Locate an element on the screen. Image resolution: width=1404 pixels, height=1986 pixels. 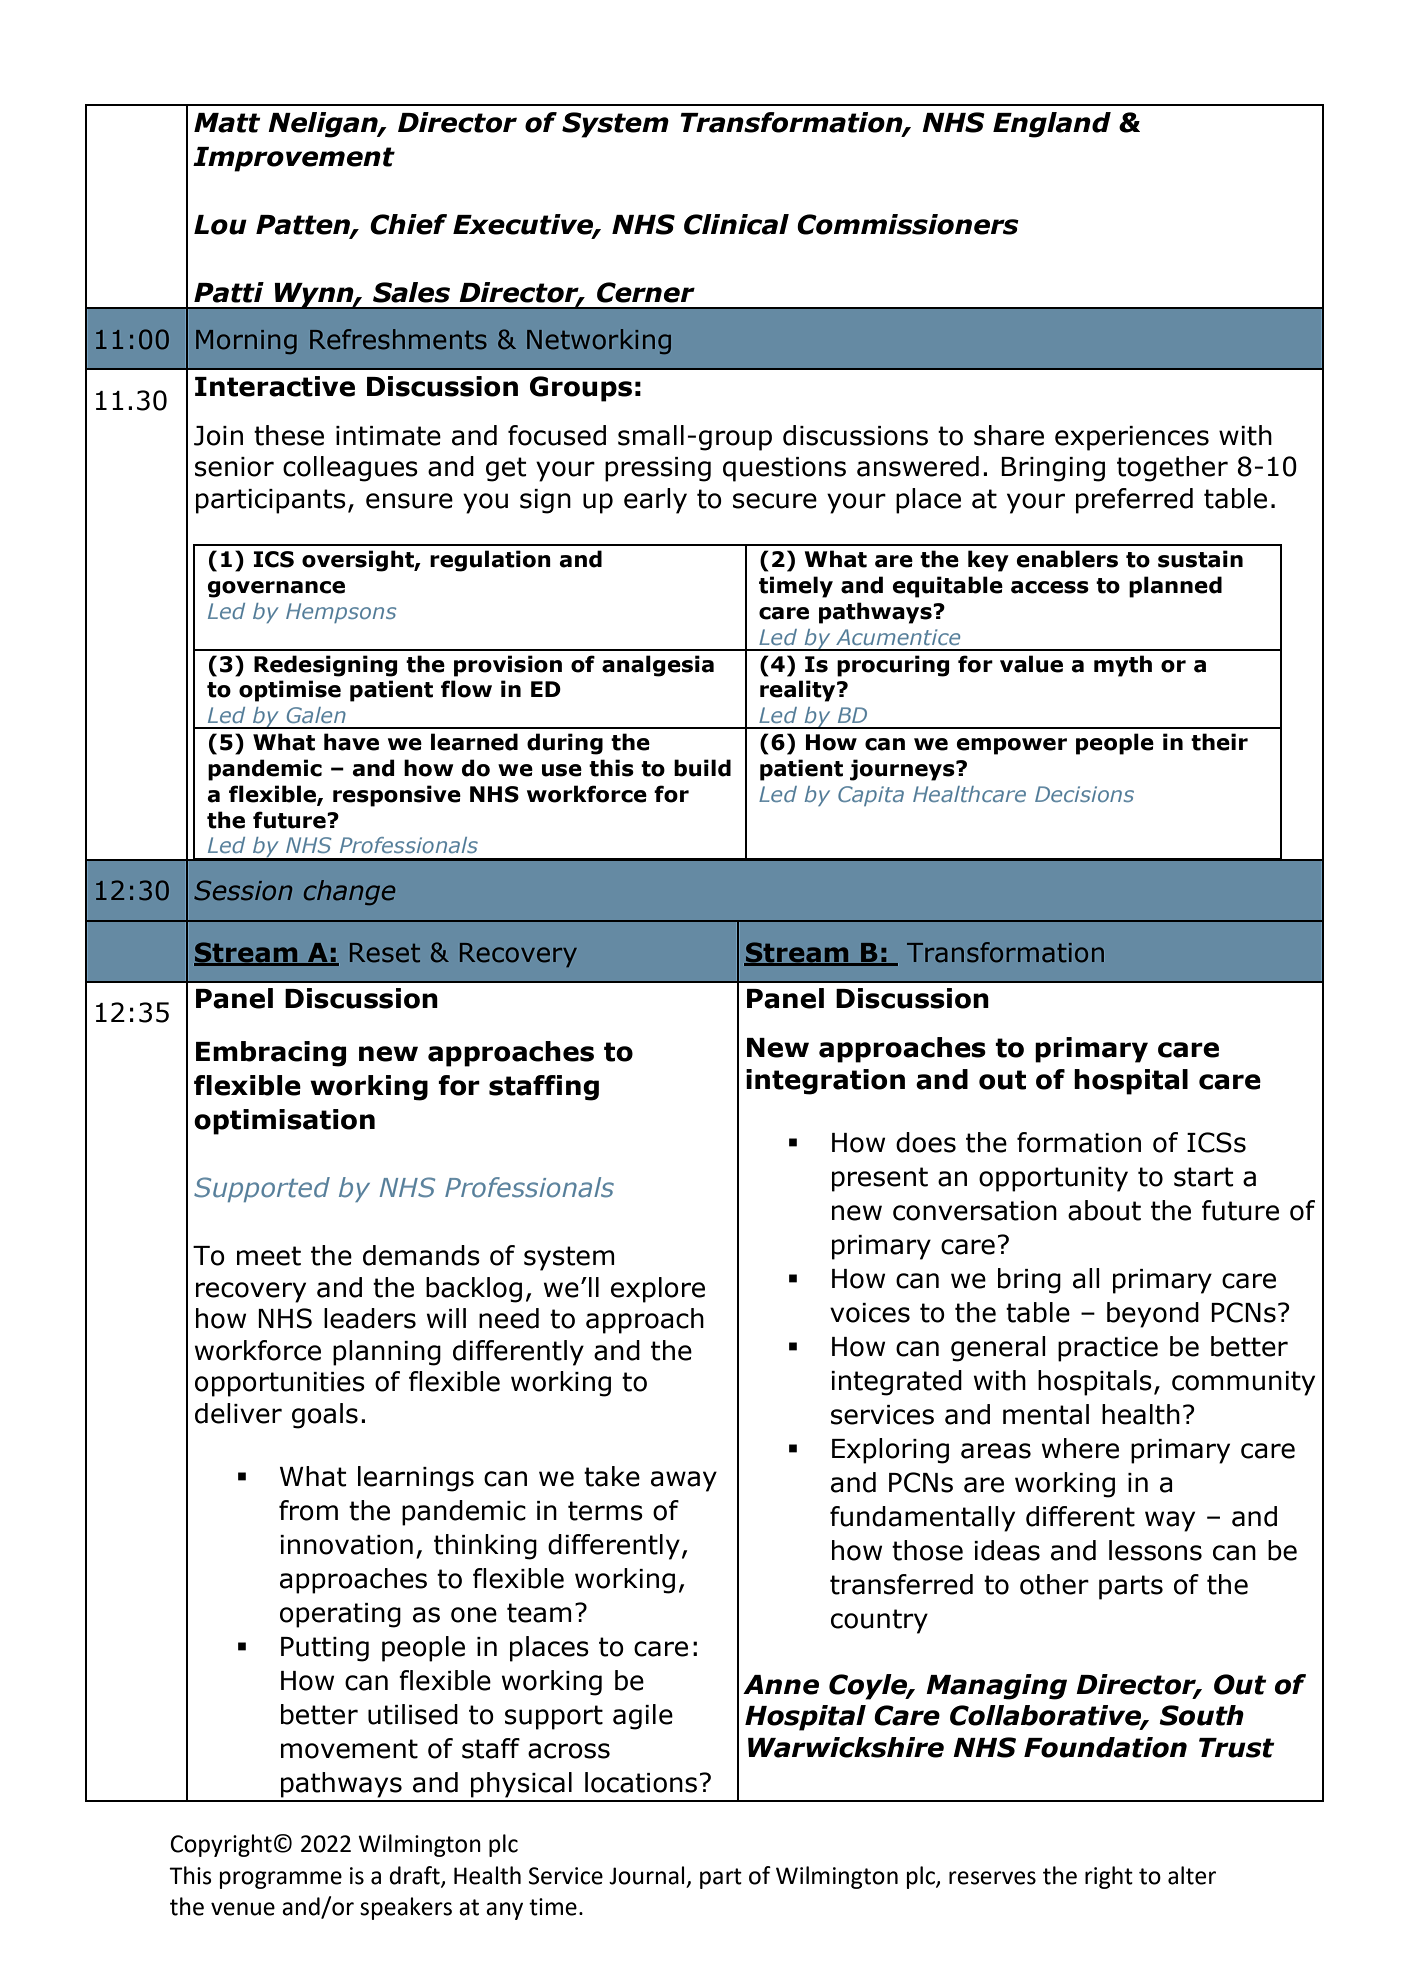
England is located at coordinates (1052, 125).
